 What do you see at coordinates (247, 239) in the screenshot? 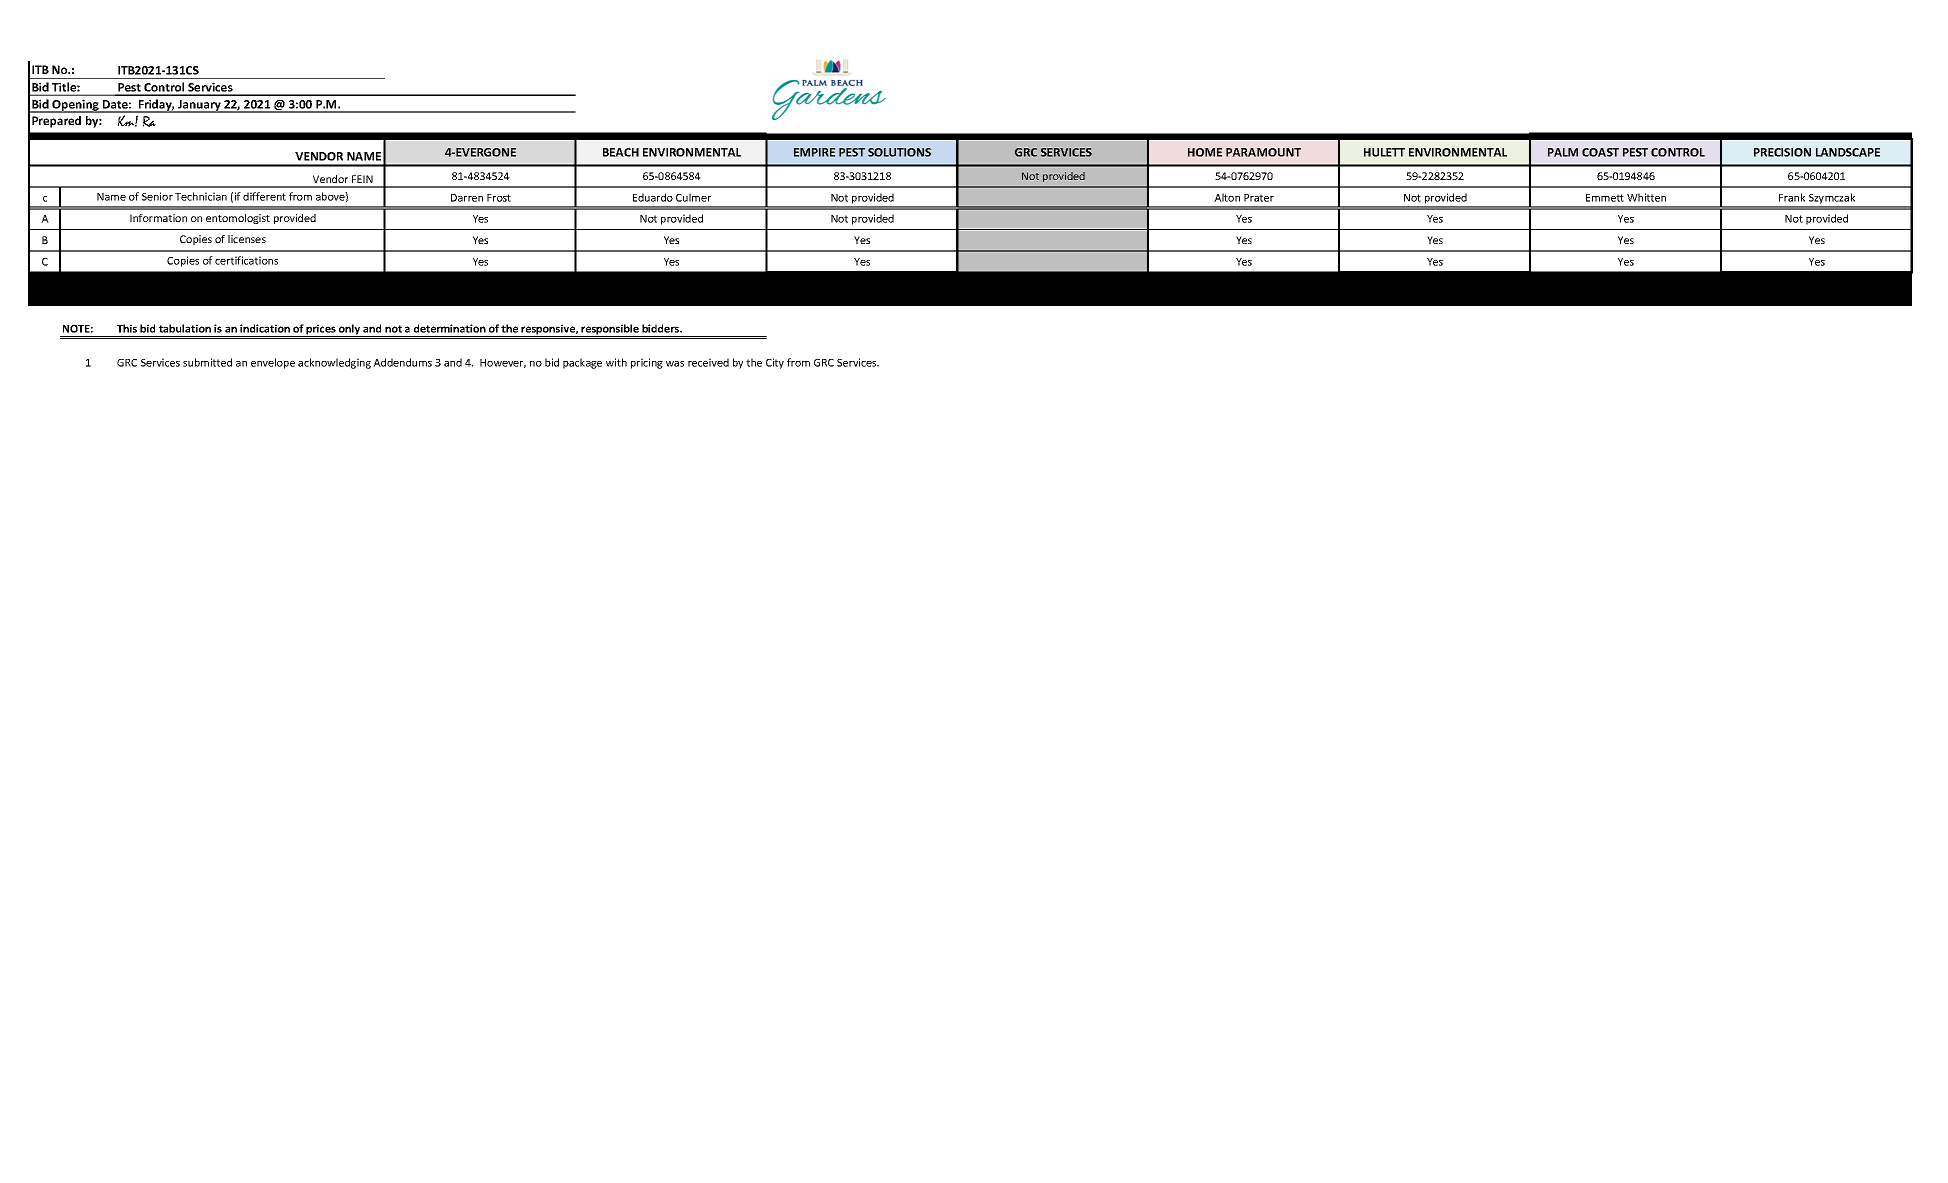
I see `licenses` at bounding box center [247, 239].
